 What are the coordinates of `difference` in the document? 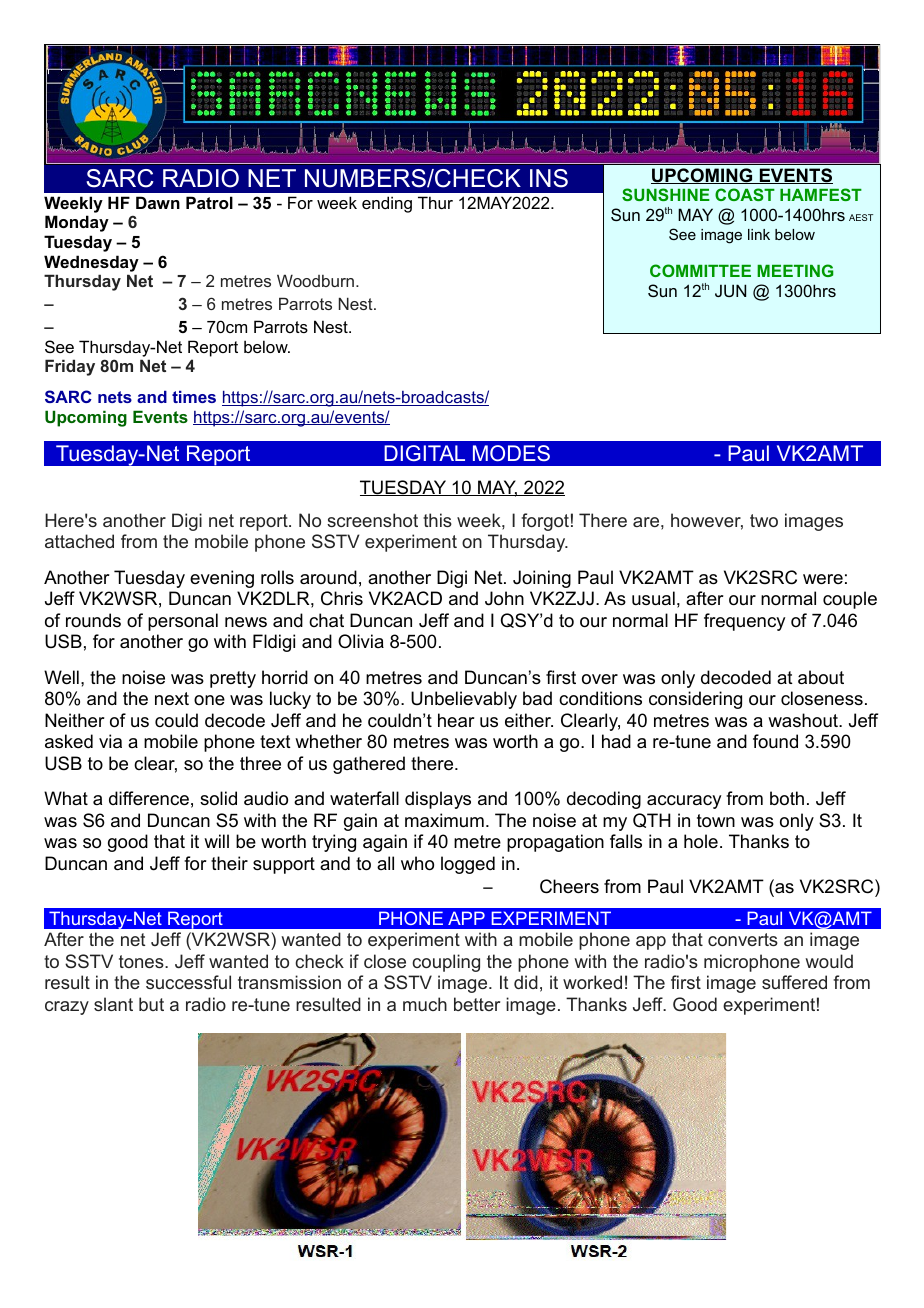 It's located at (149, 798).
